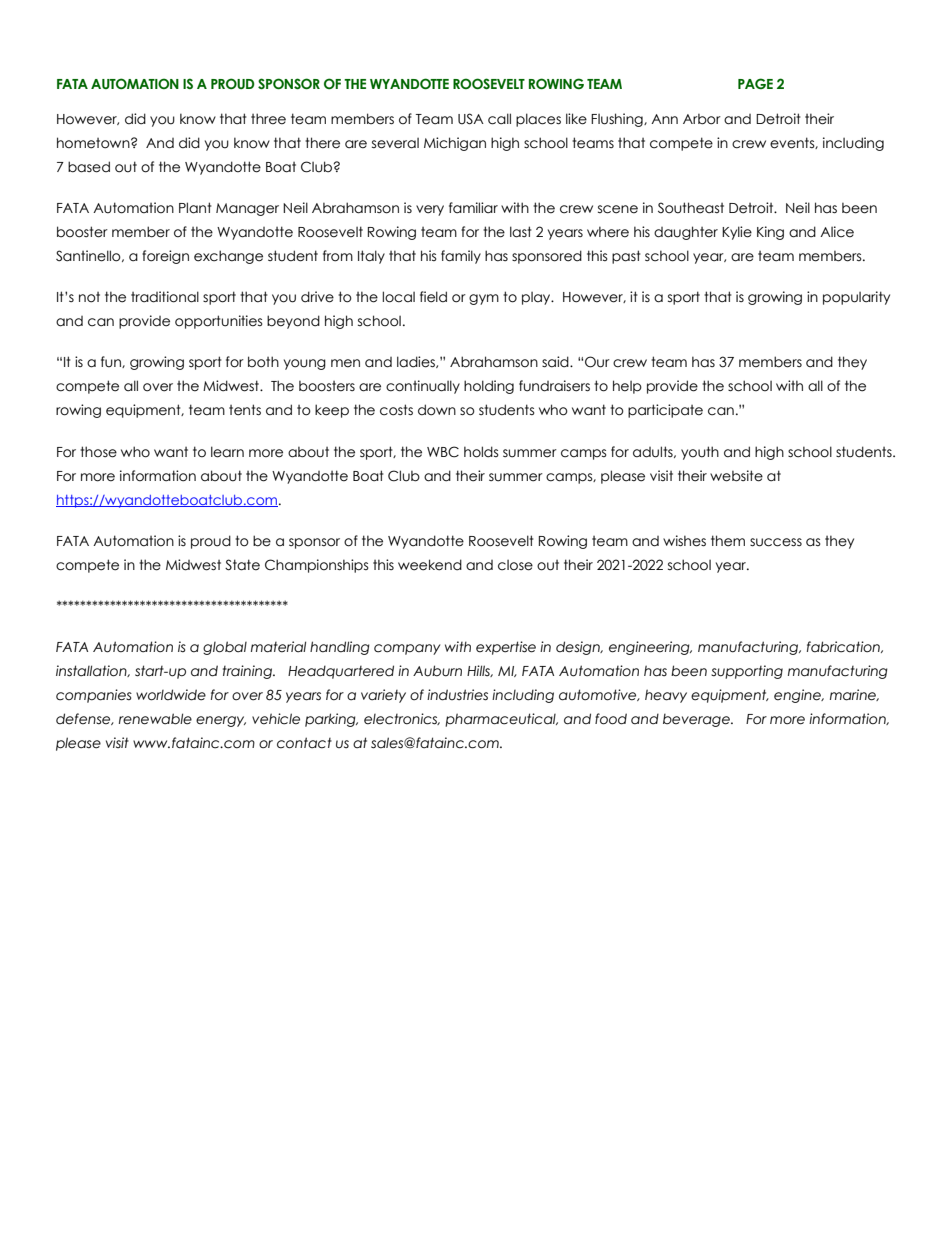  What do you see at coordinates (155, 719) in the screenshot?
I see `renewable` at bounding box center [155, 719].
